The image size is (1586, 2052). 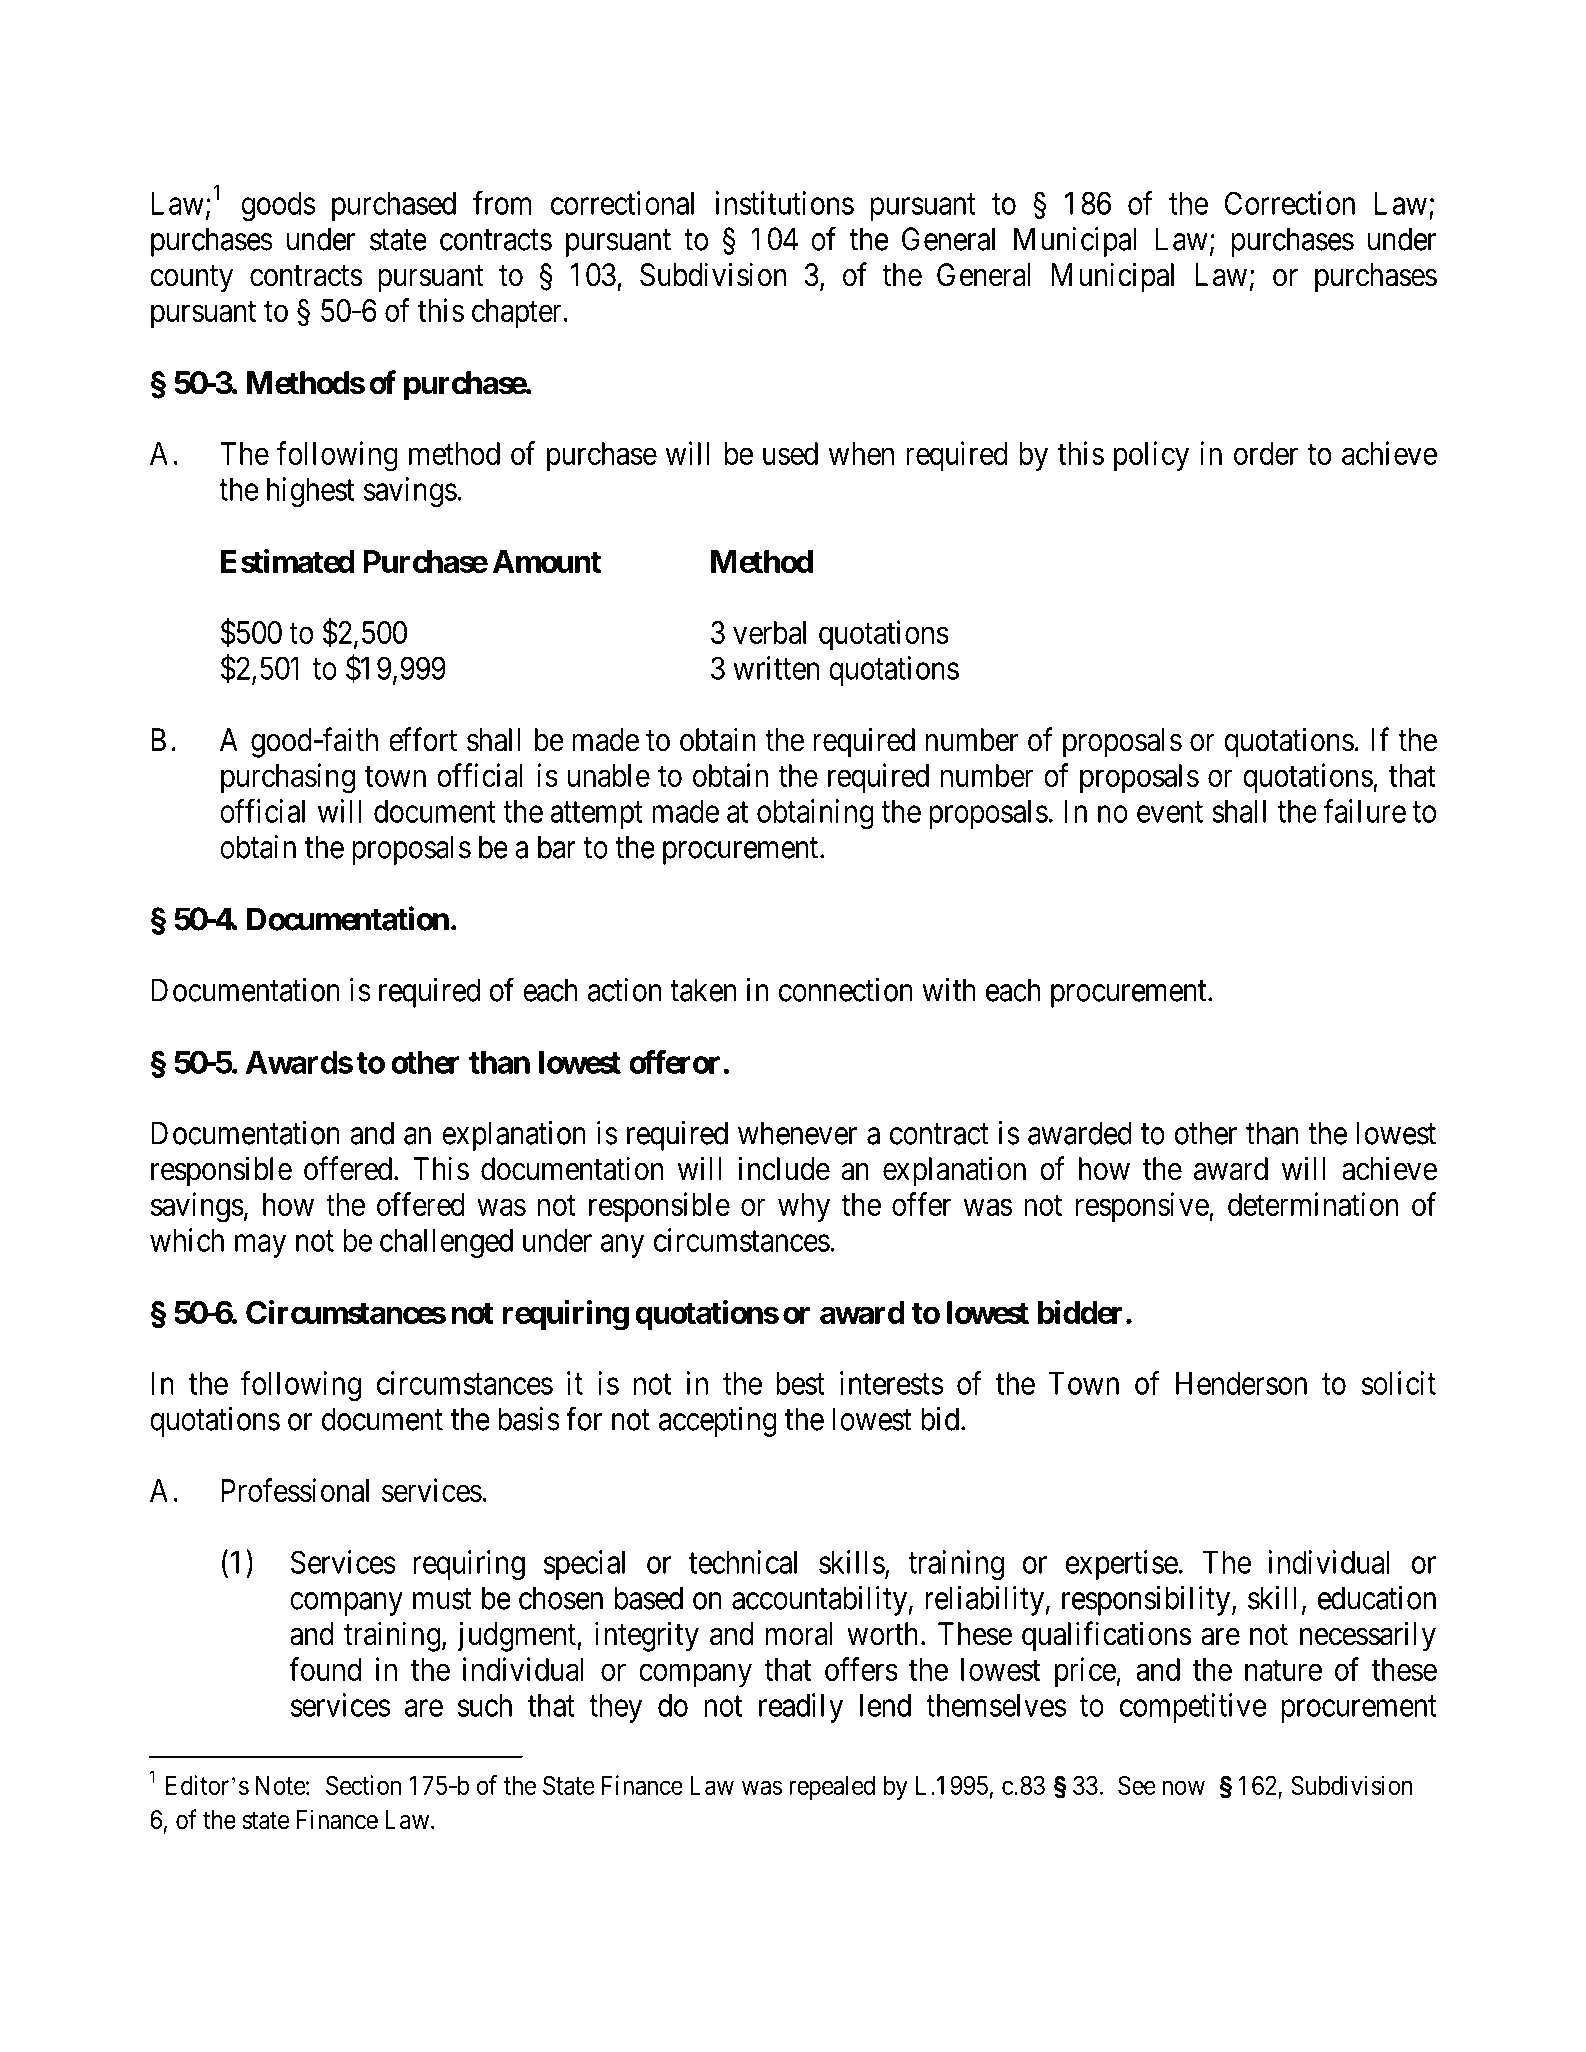 I want to click on action, so click(x=624, y=990).
